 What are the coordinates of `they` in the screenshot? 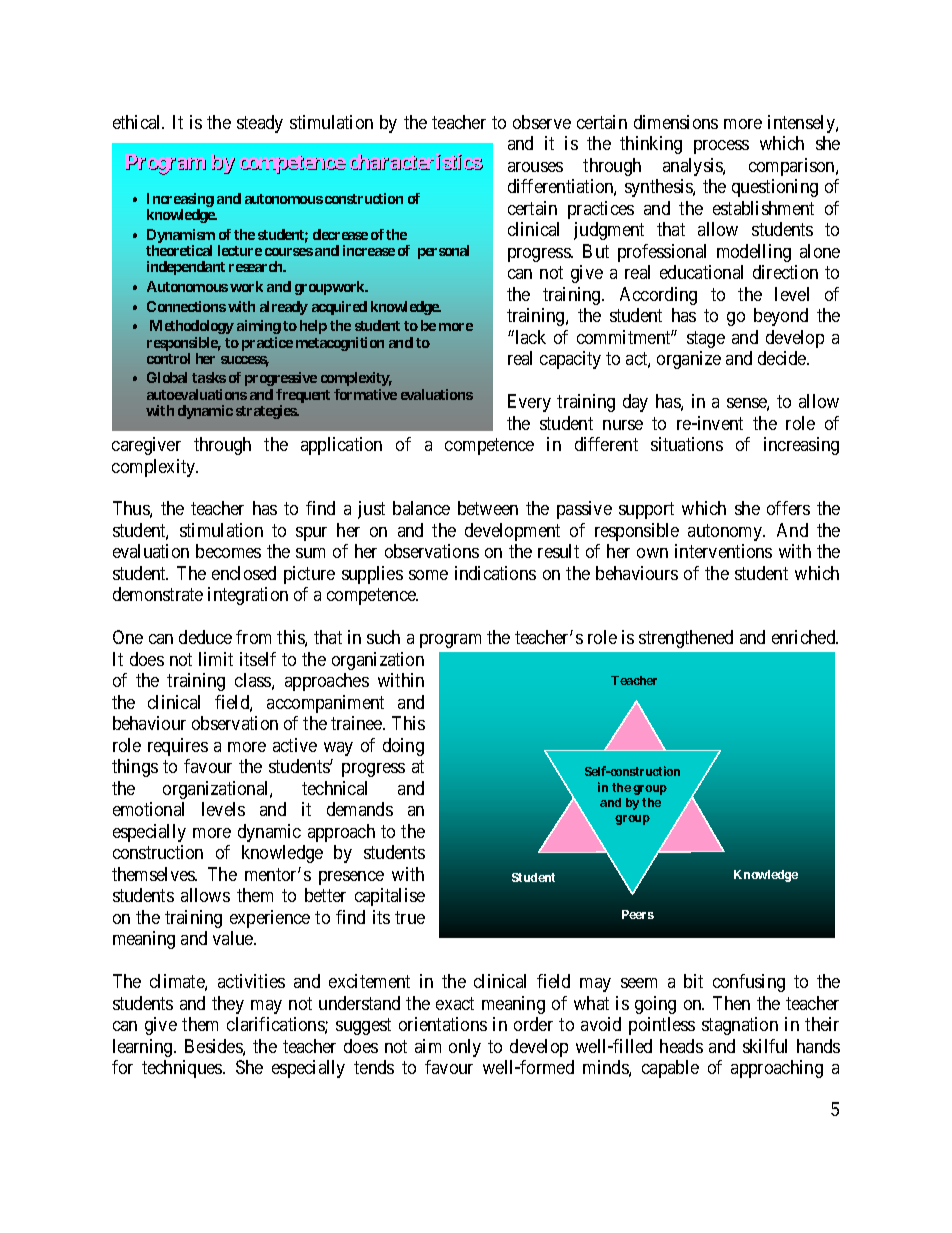 It's located at (228, 1005).
